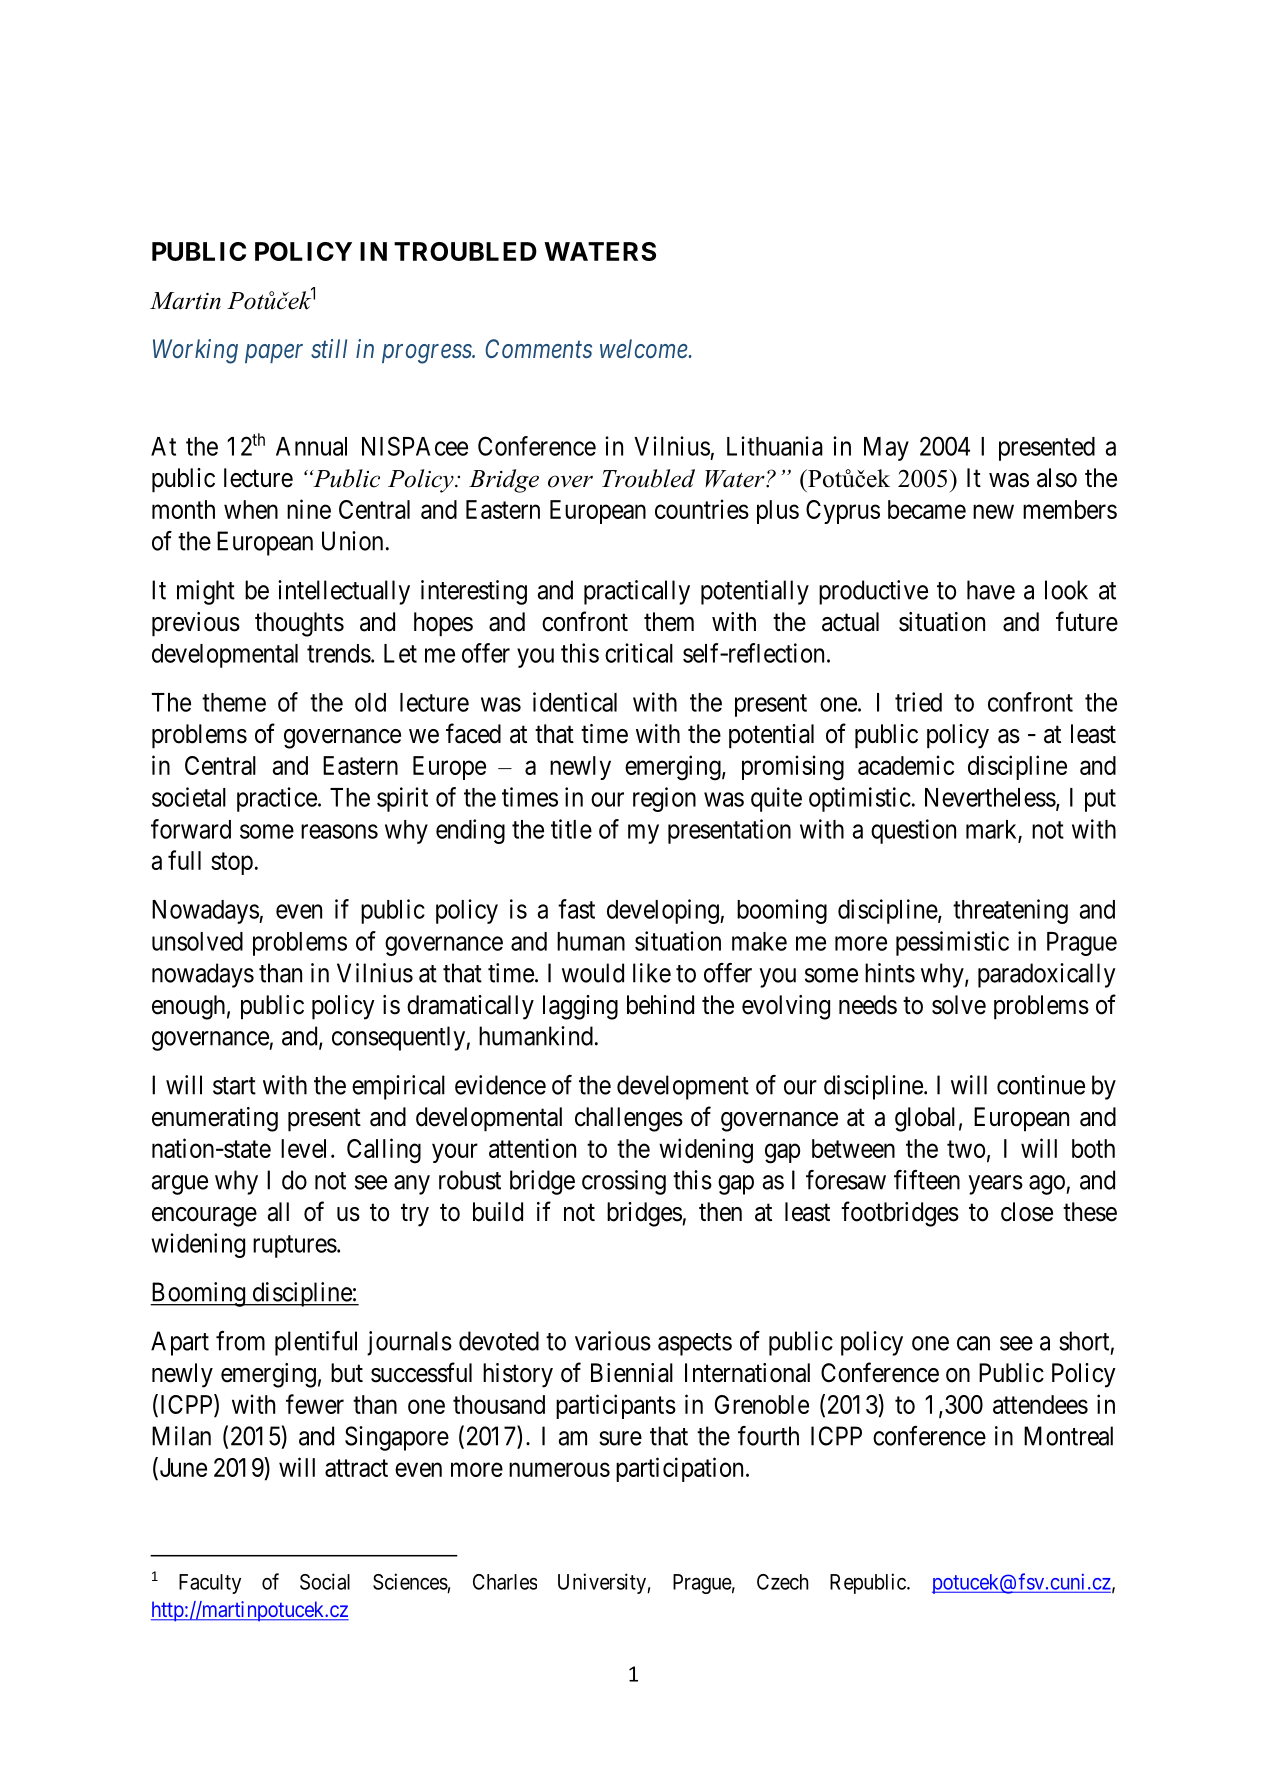 The image size is (1267, 1792). Describe the element at coordinates (232, 864) in the screenshot. I see `stop` at that location.
